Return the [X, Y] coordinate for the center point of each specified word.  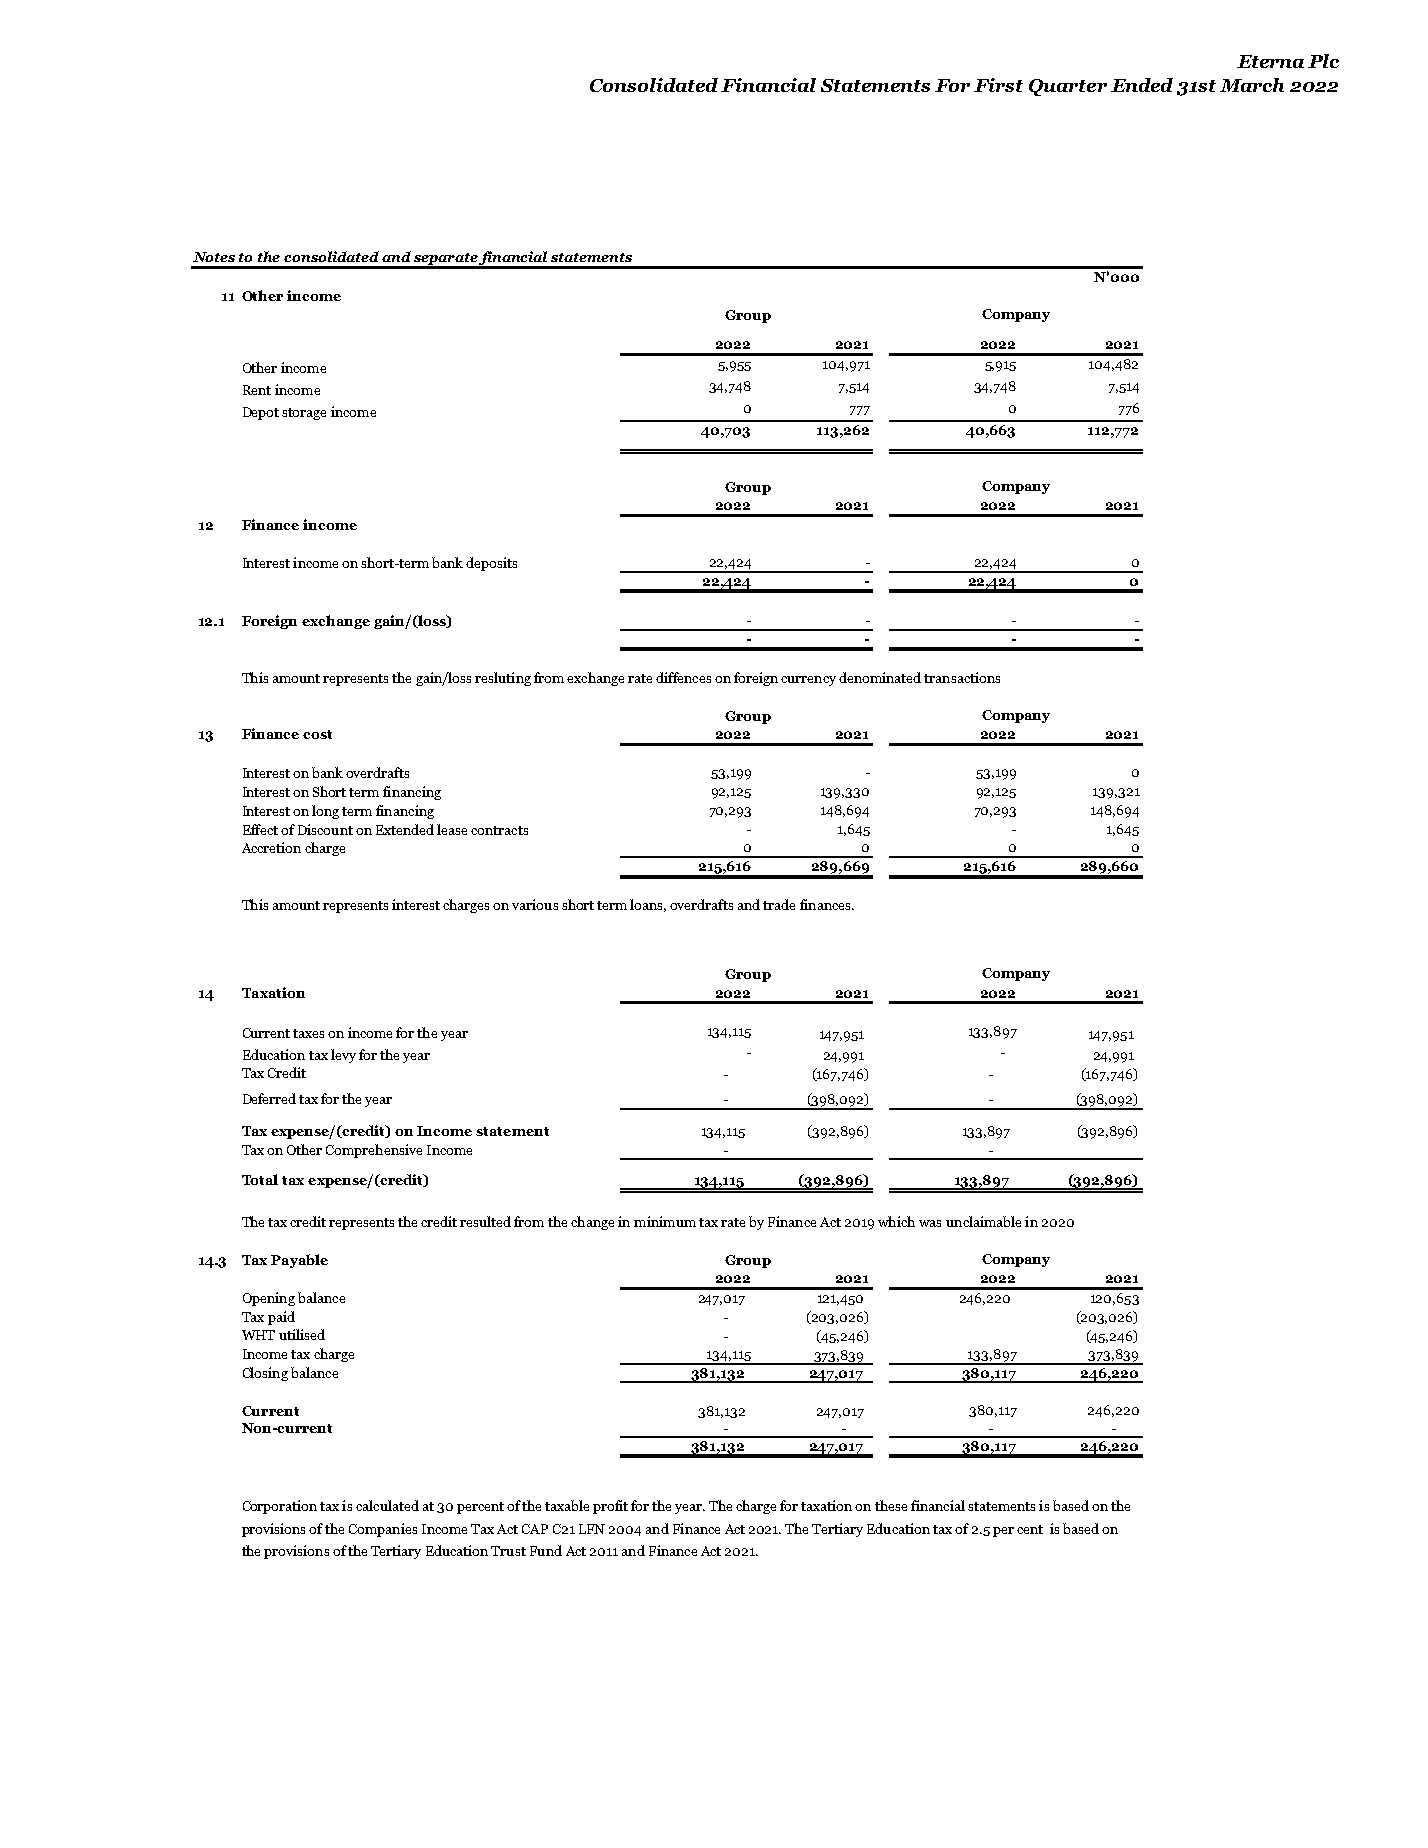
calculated [387, 1505]
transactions [962, 677]
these [891, 1505]
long [325, 812]
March [1252, 85]
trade [779, 904]
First [998, 85]
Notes [214, 257]
